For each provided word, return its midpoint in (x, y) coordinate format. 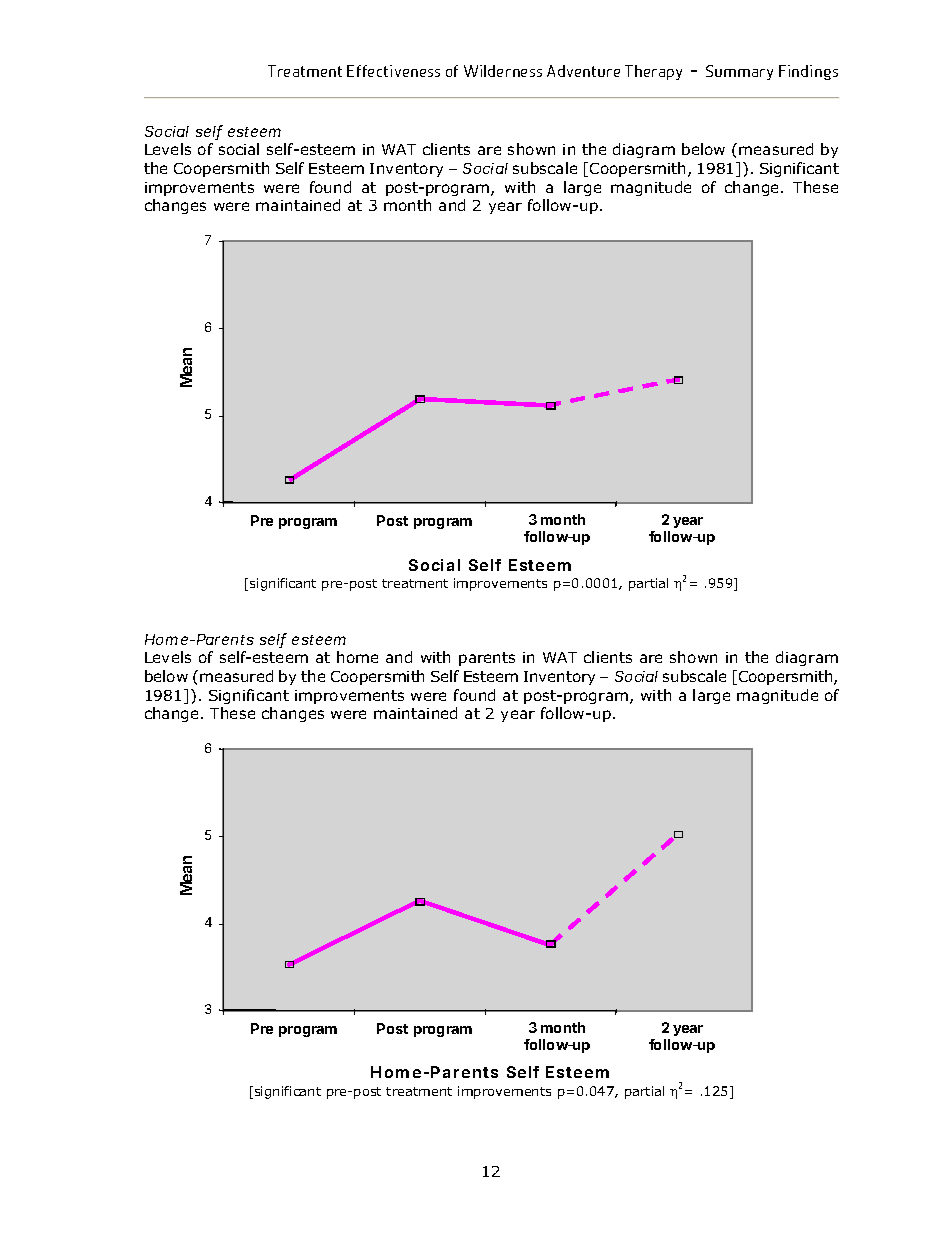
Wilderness (503, 71)
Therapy (653, 72)
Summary (739, 72)
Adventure (583, 71)
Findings (808, 72)
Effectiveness (393, 71)
